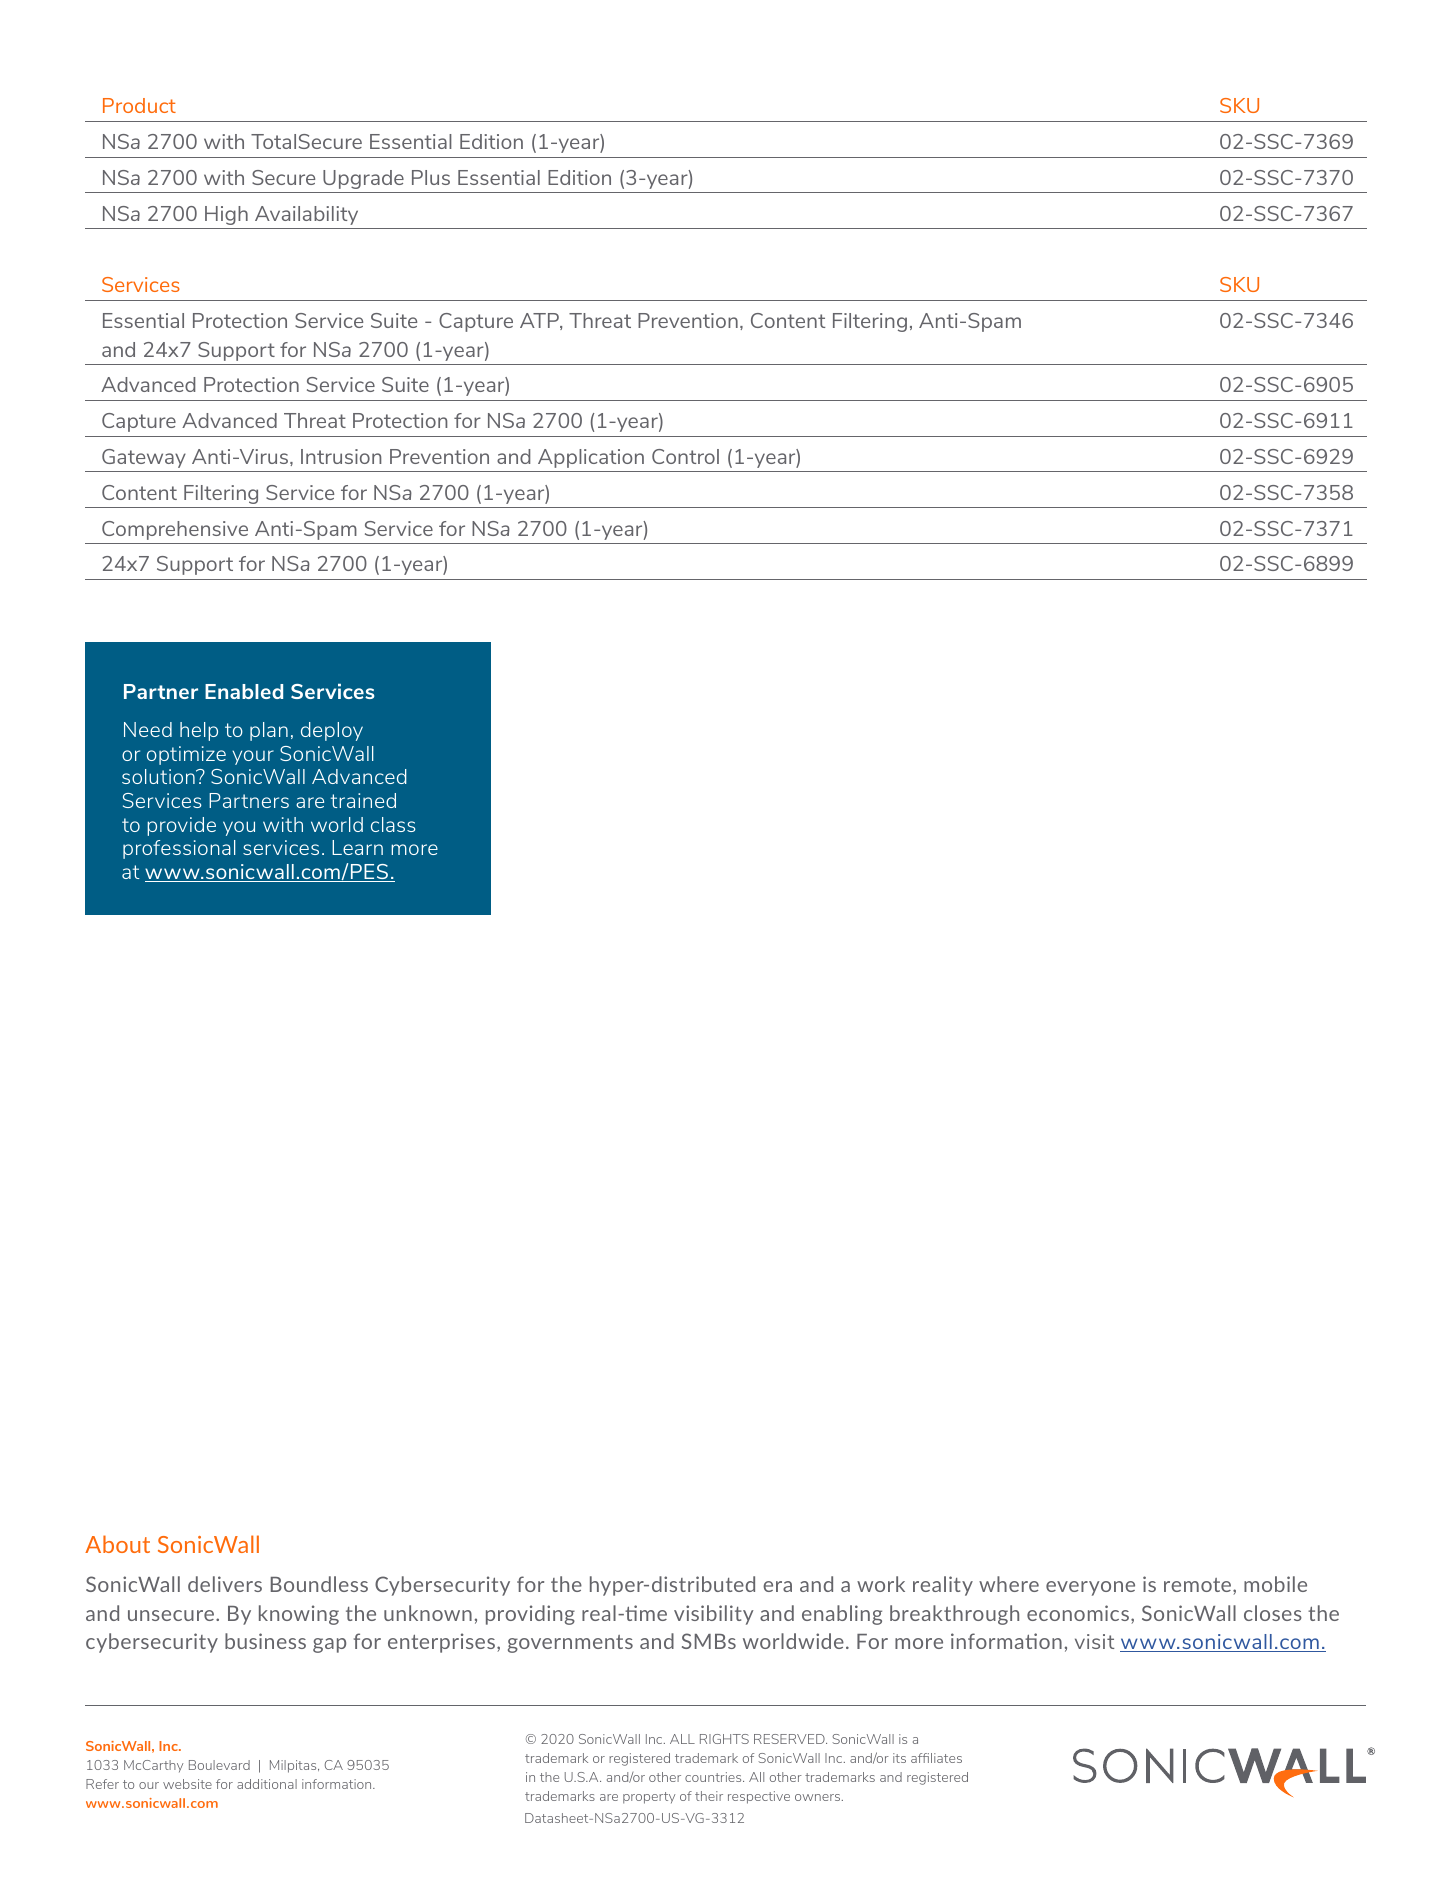 The height and width of the screenshot is (1877, 1451). What do you see at coordinates (357, 847) in the screenshot?
I see `Learn` at bounding box center [357, 847].
